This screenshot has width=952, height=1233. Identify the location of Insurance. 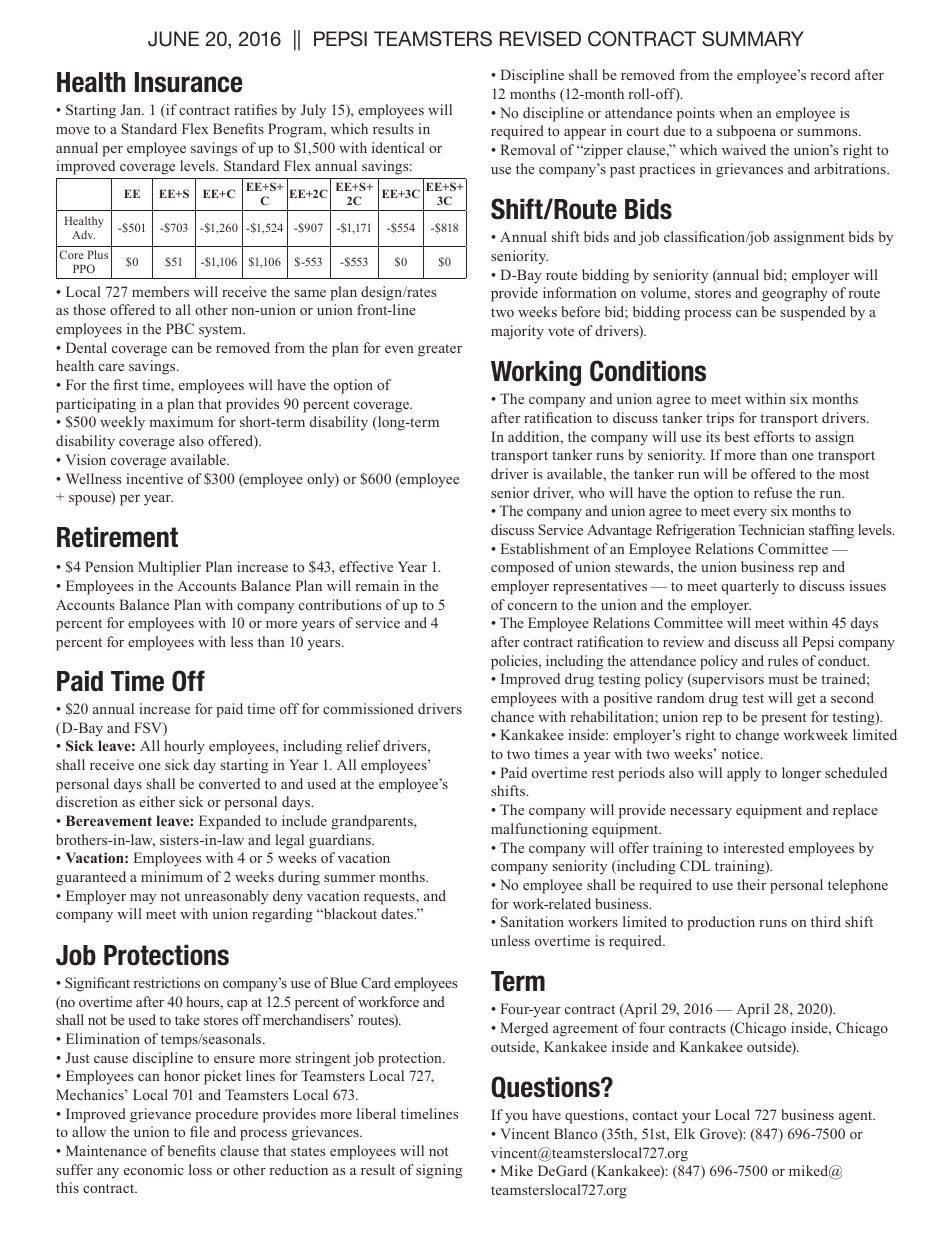
(189, 82).
